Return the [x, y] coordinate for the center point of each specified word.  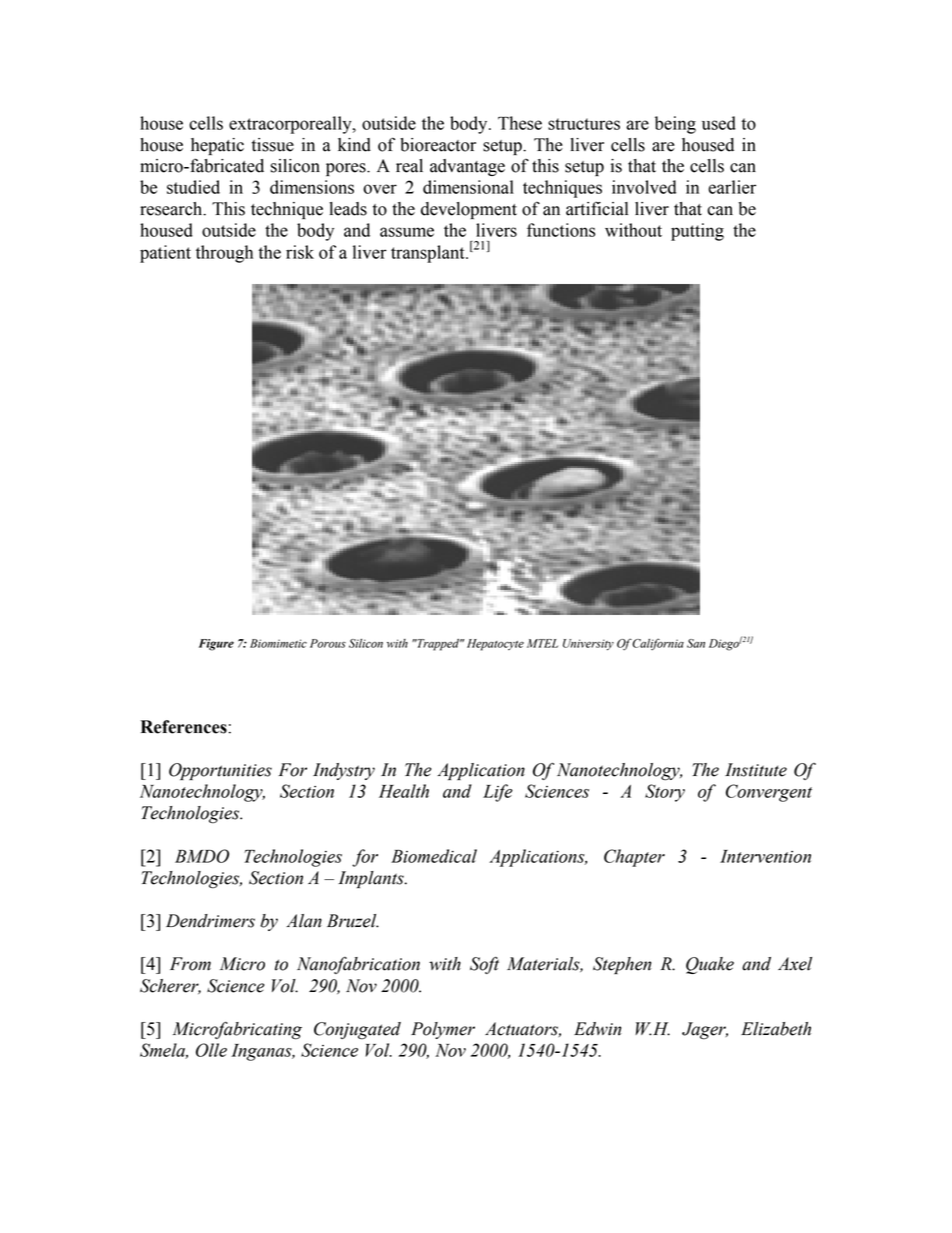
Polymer [443, 1030]
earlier [732, 187]
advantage [467, 167]
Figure [216, 645]
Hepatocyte [495, 645]
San [696, 643]
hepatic [217, 146]
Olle [211, 1050]
